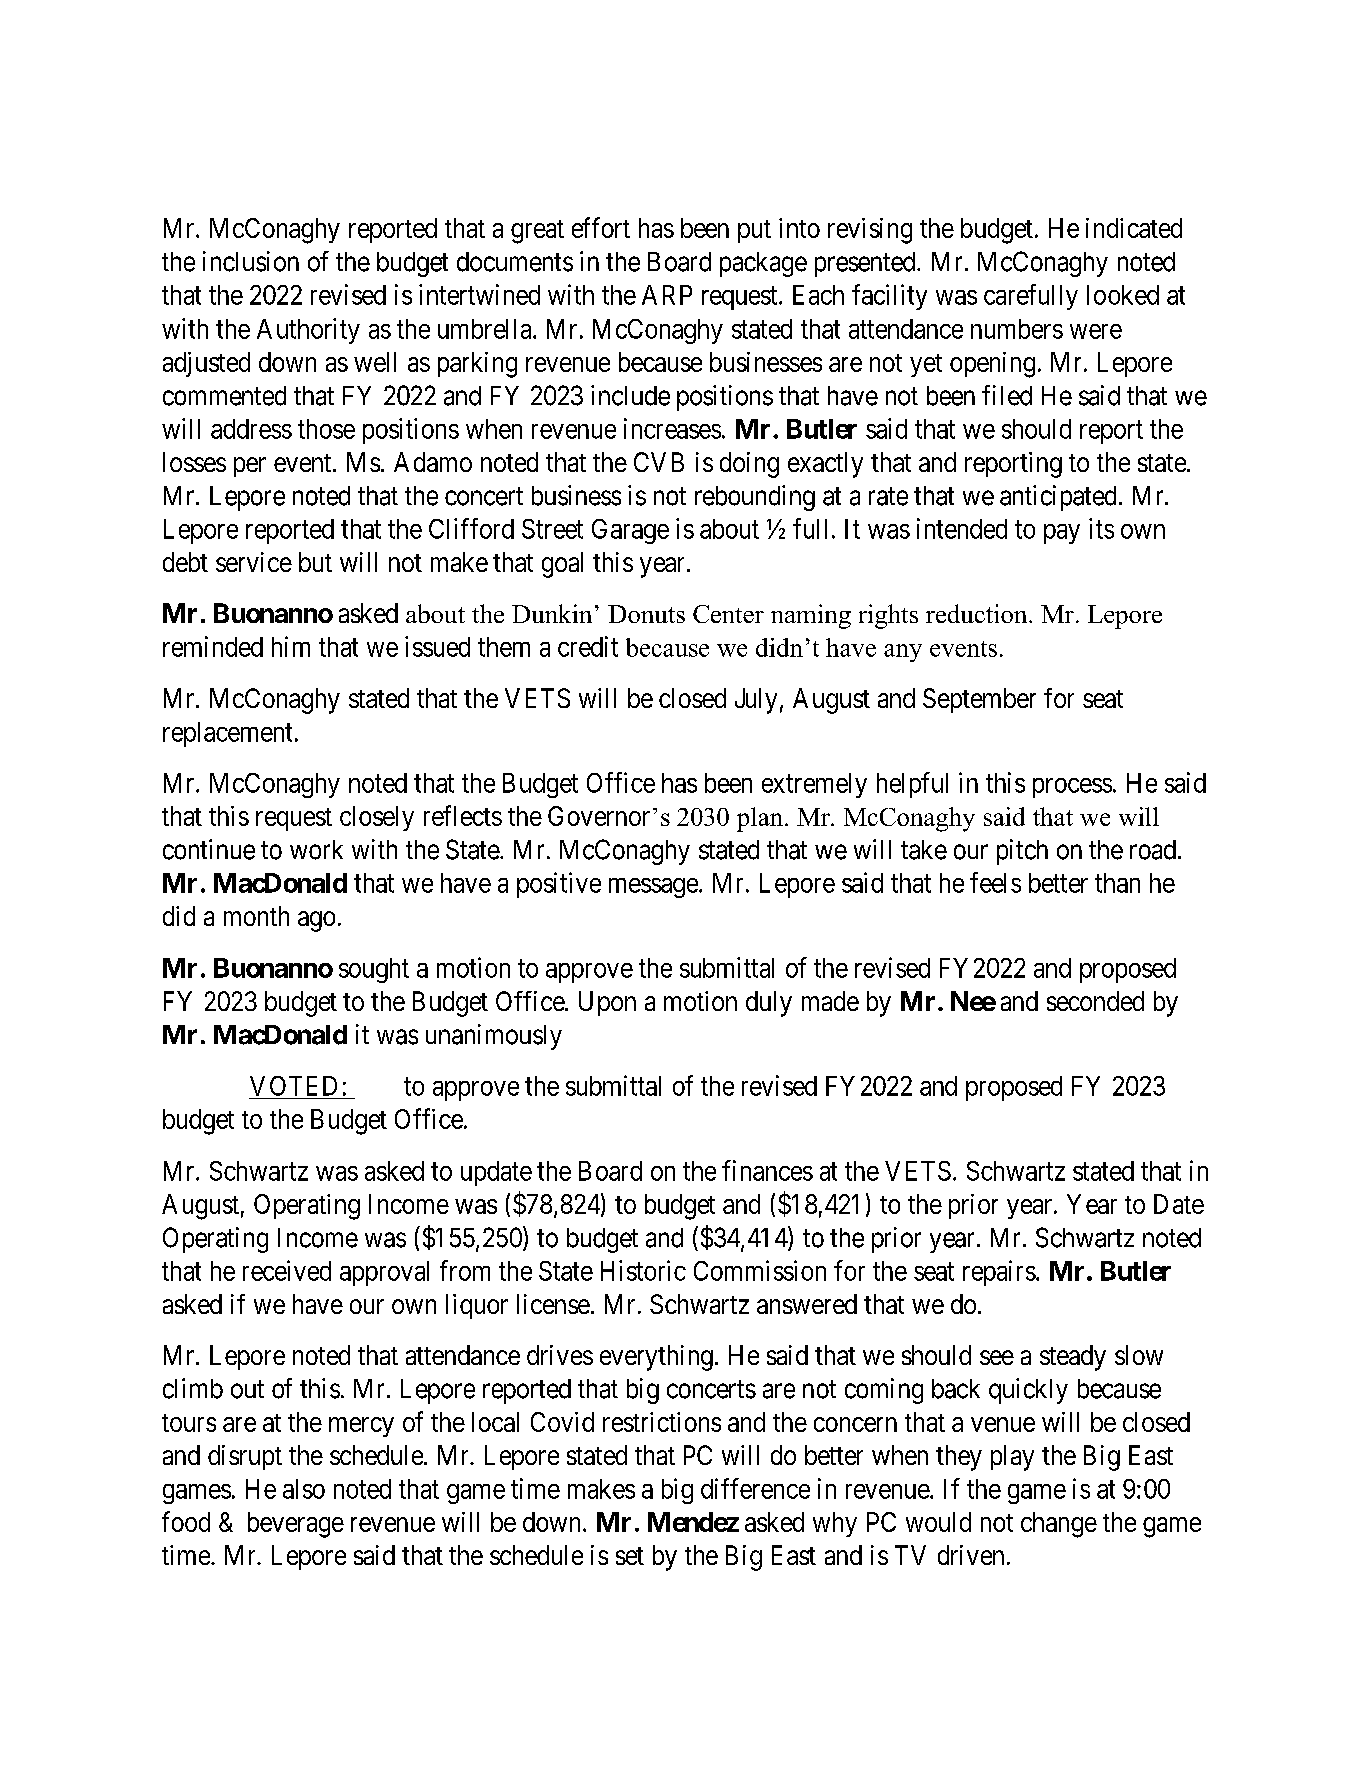 Image resolution: width=1372 pixels, height=1775 pixels. Describe the element at coordinates (296, 1525) in the screenshot. I see `beverage` at that location.
